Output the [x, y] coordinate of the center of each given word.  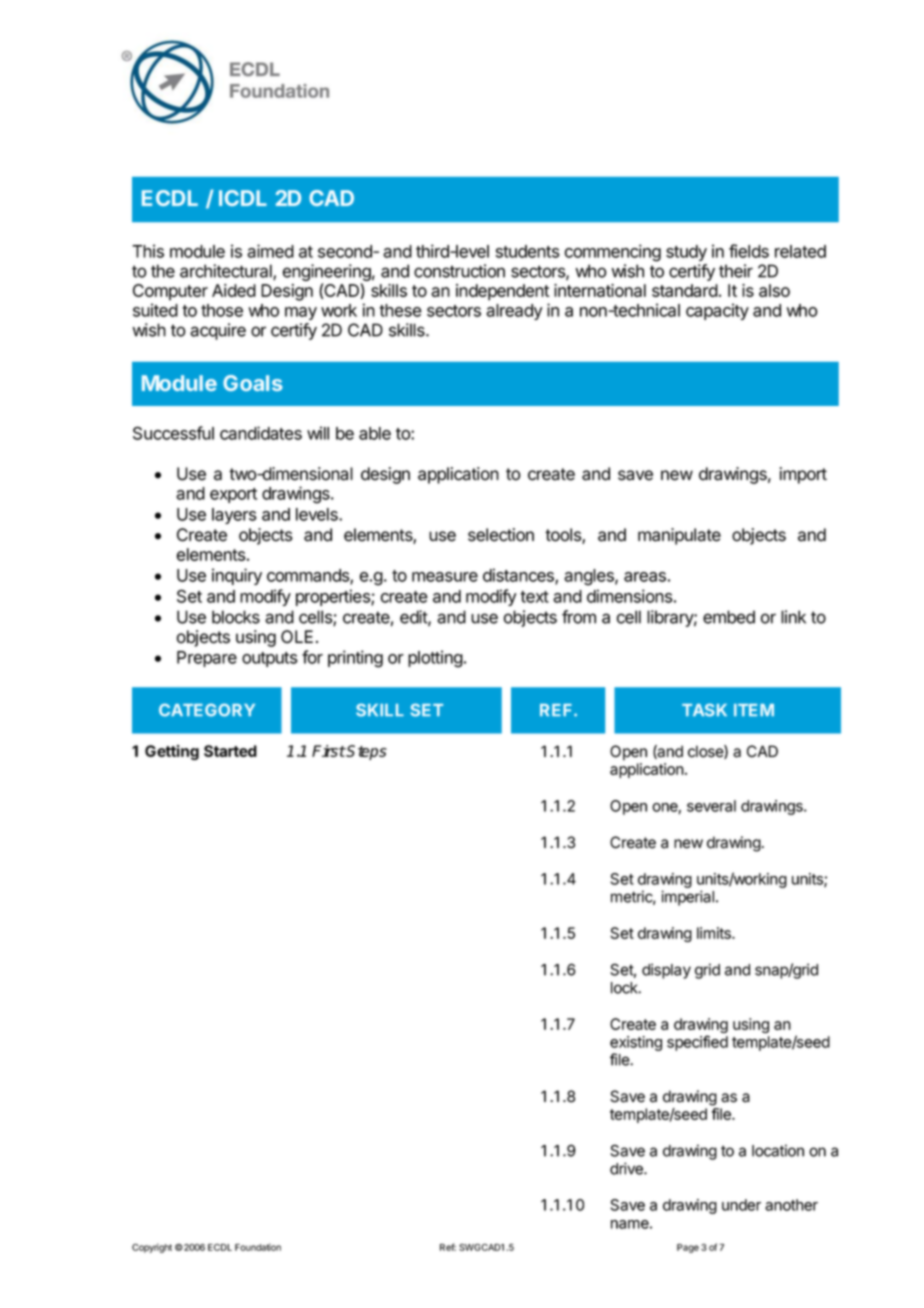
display [666, 971]
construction [459, 271]
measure [445, 577]
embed [729, 617]
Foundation [258, 1247]
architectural [227, 272]
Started [230, 751]
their [736, 271]
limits [715, 933]
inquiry [237, 576]
